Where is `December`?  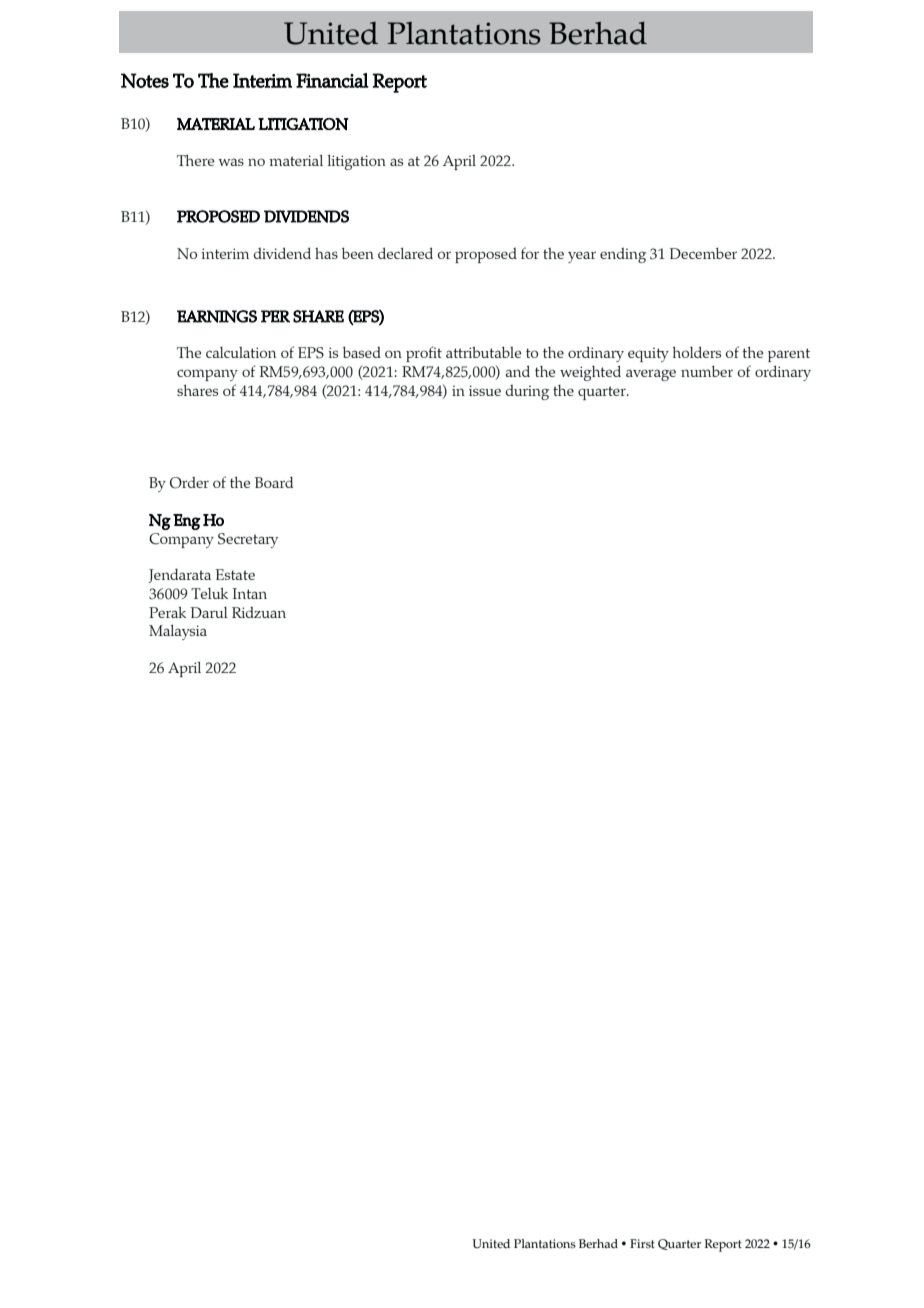
December is located at coordinates (703, 253).
